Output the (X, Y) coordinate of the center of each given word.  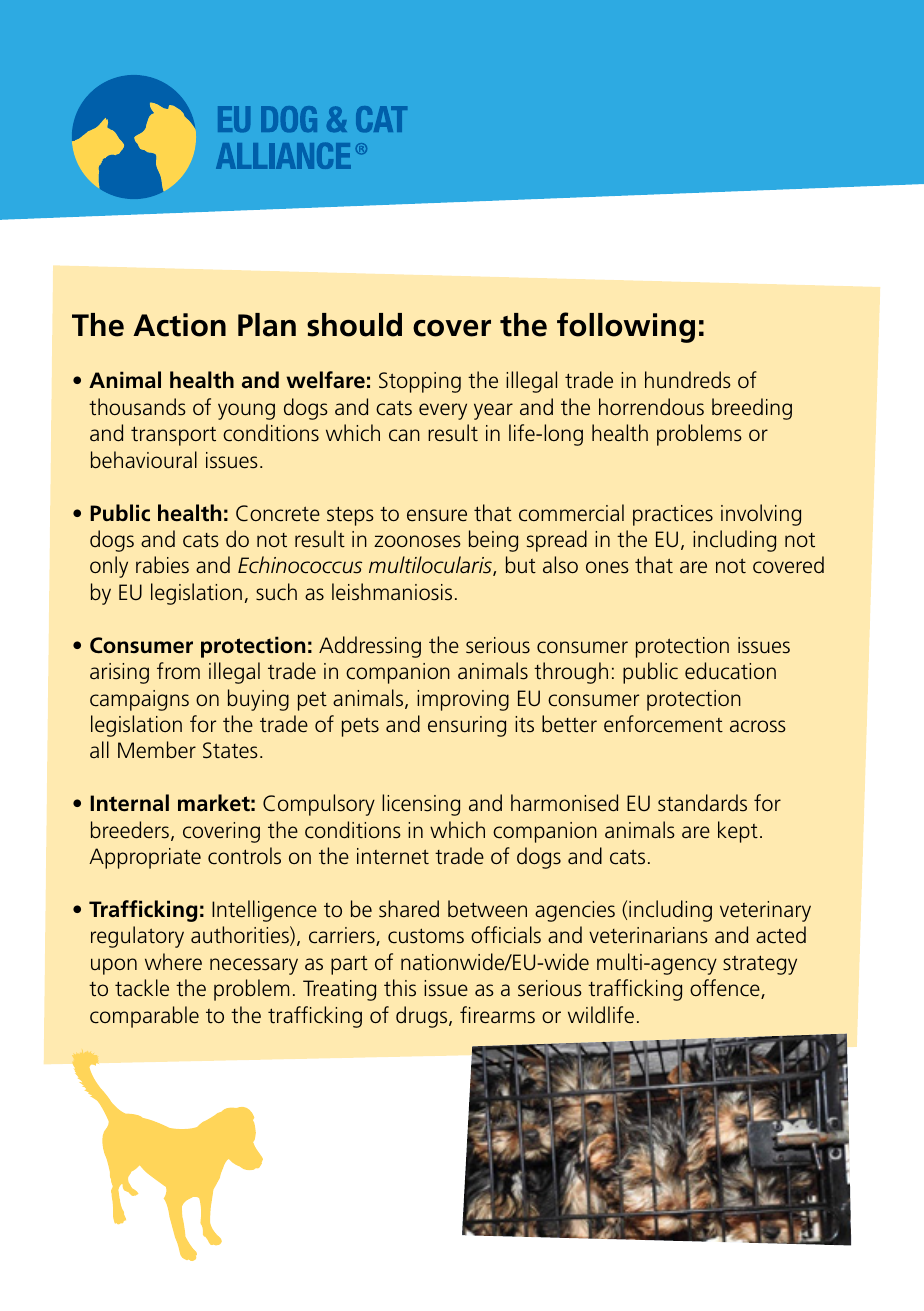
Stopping (420, 382)
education (730, 671)
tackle (142, 988)
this (400, 988)
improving (463, 700)
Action (179, 325)
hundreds (688, 380)
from (178, 670)
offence (726, 989)
